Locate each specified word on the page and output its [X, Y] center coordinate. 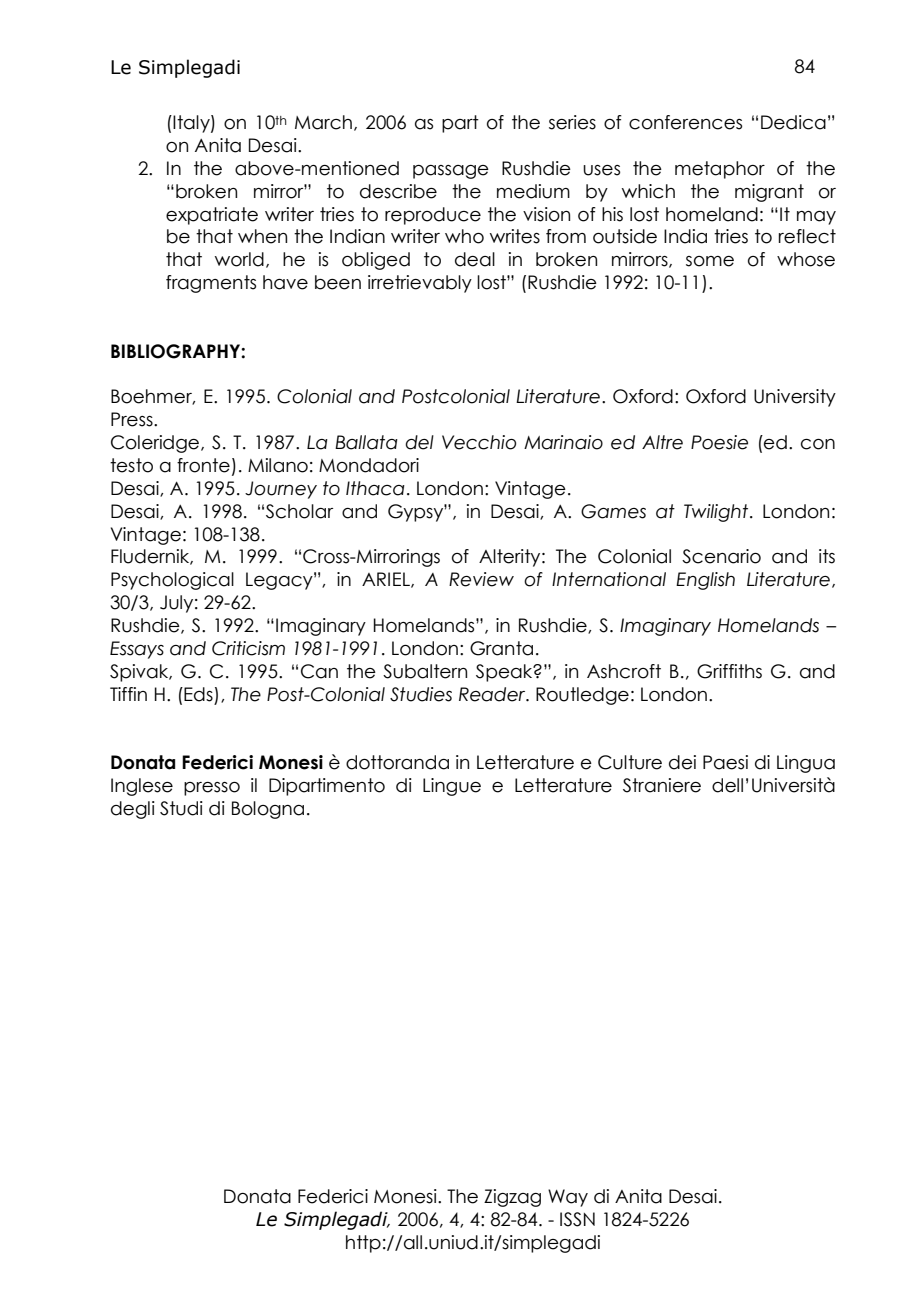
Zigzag [512, 1198]
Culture [630, 762]
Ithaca [375, 488]
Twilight [717, 513]
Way [568, 1198]
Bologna [268, 810]
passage [451, 172]
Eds [197, 694]
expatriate [212, 216]
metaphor [720, 170]
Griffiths [729, 671]
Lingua [806, 764]
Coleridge [156, 444]
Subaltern [425, 671]
